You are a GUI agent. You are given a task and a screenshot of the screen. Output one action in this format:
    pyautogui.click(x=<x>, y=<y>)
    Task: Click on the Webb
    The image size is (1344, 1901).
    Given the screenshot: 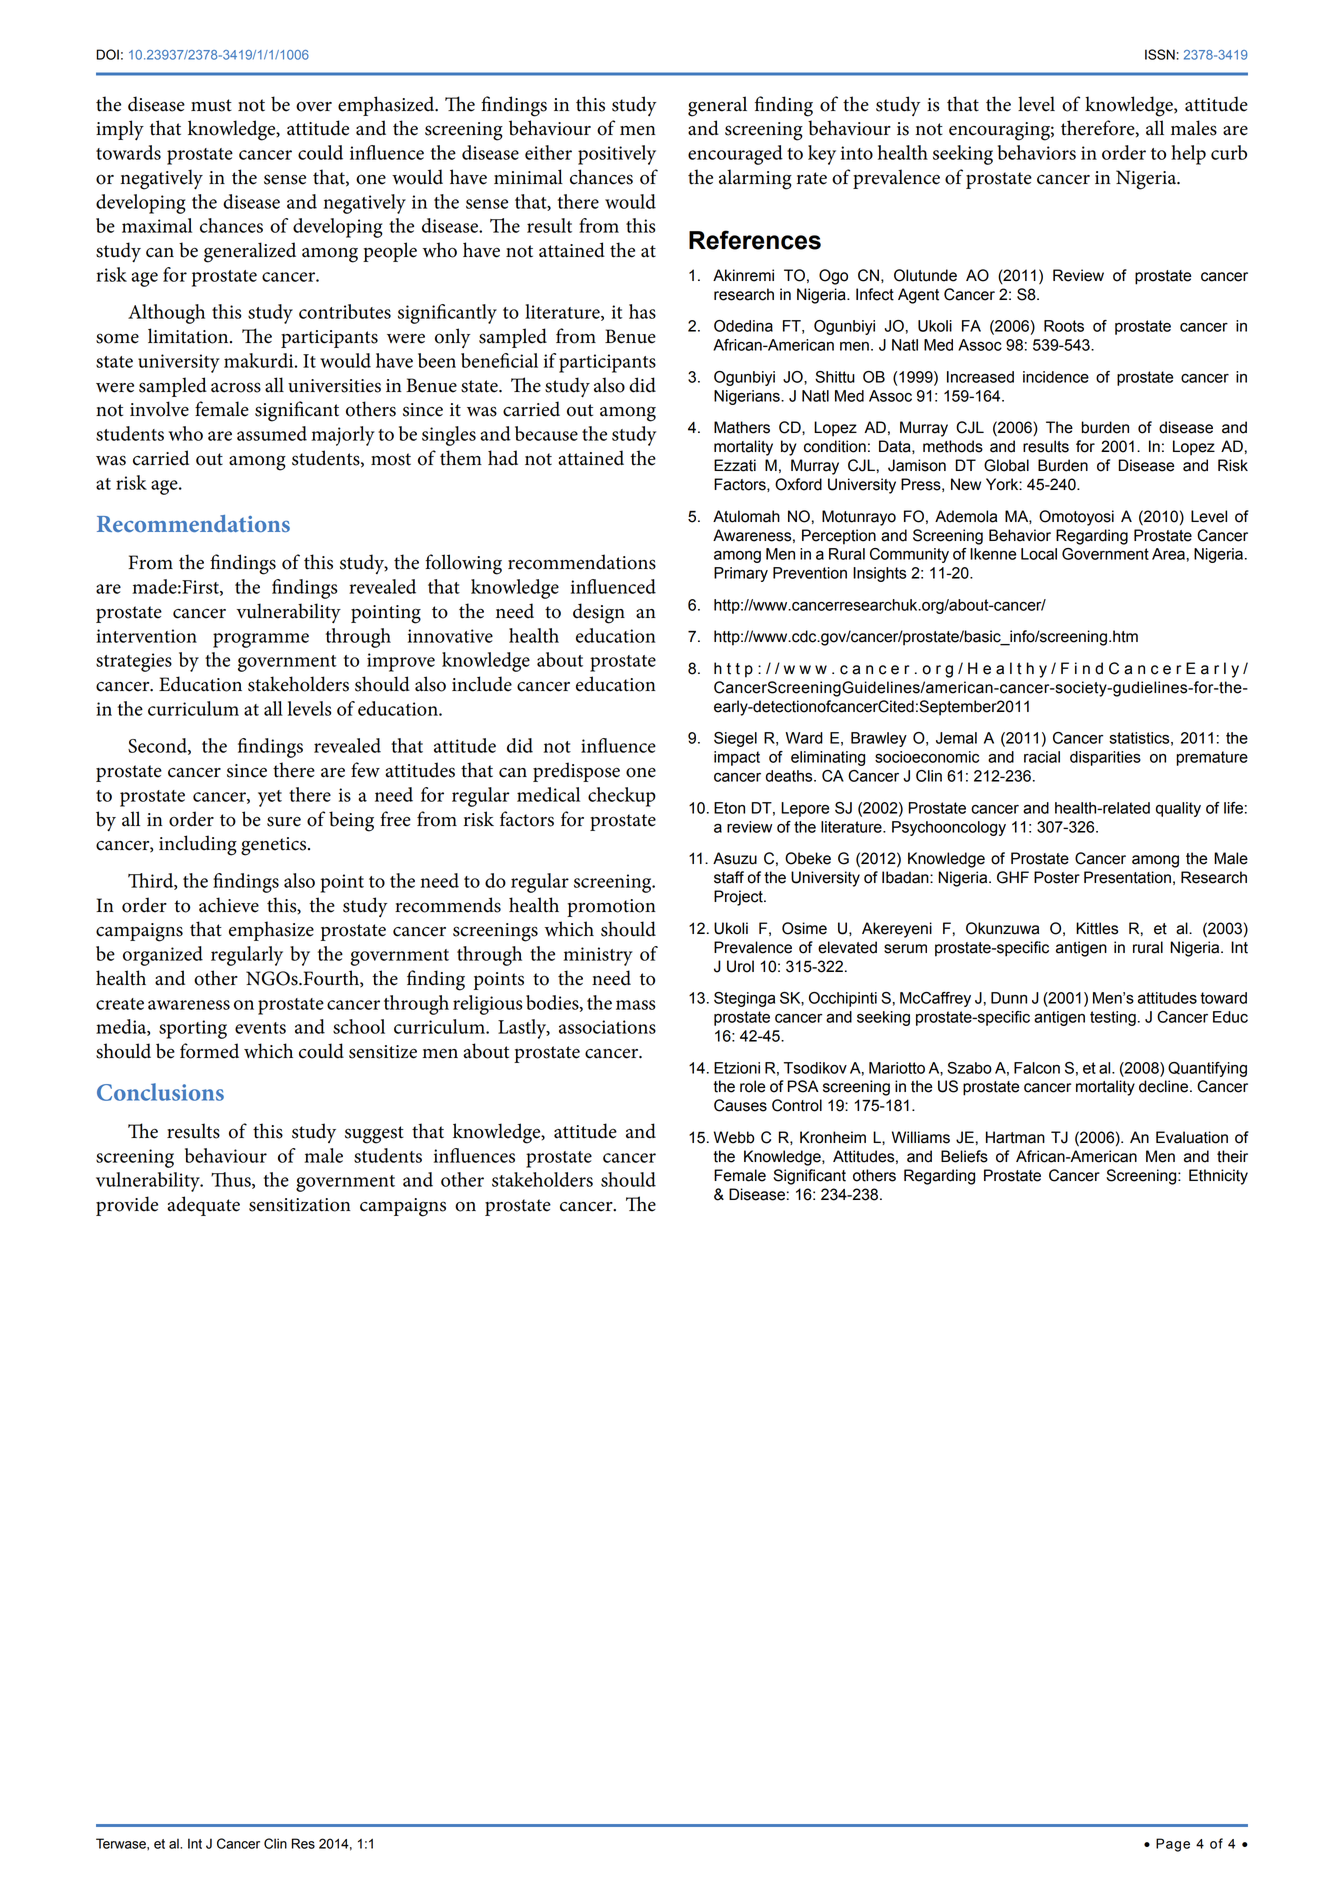 What is the action you would take?
    pyautogui.click(x=734, y=1137)
